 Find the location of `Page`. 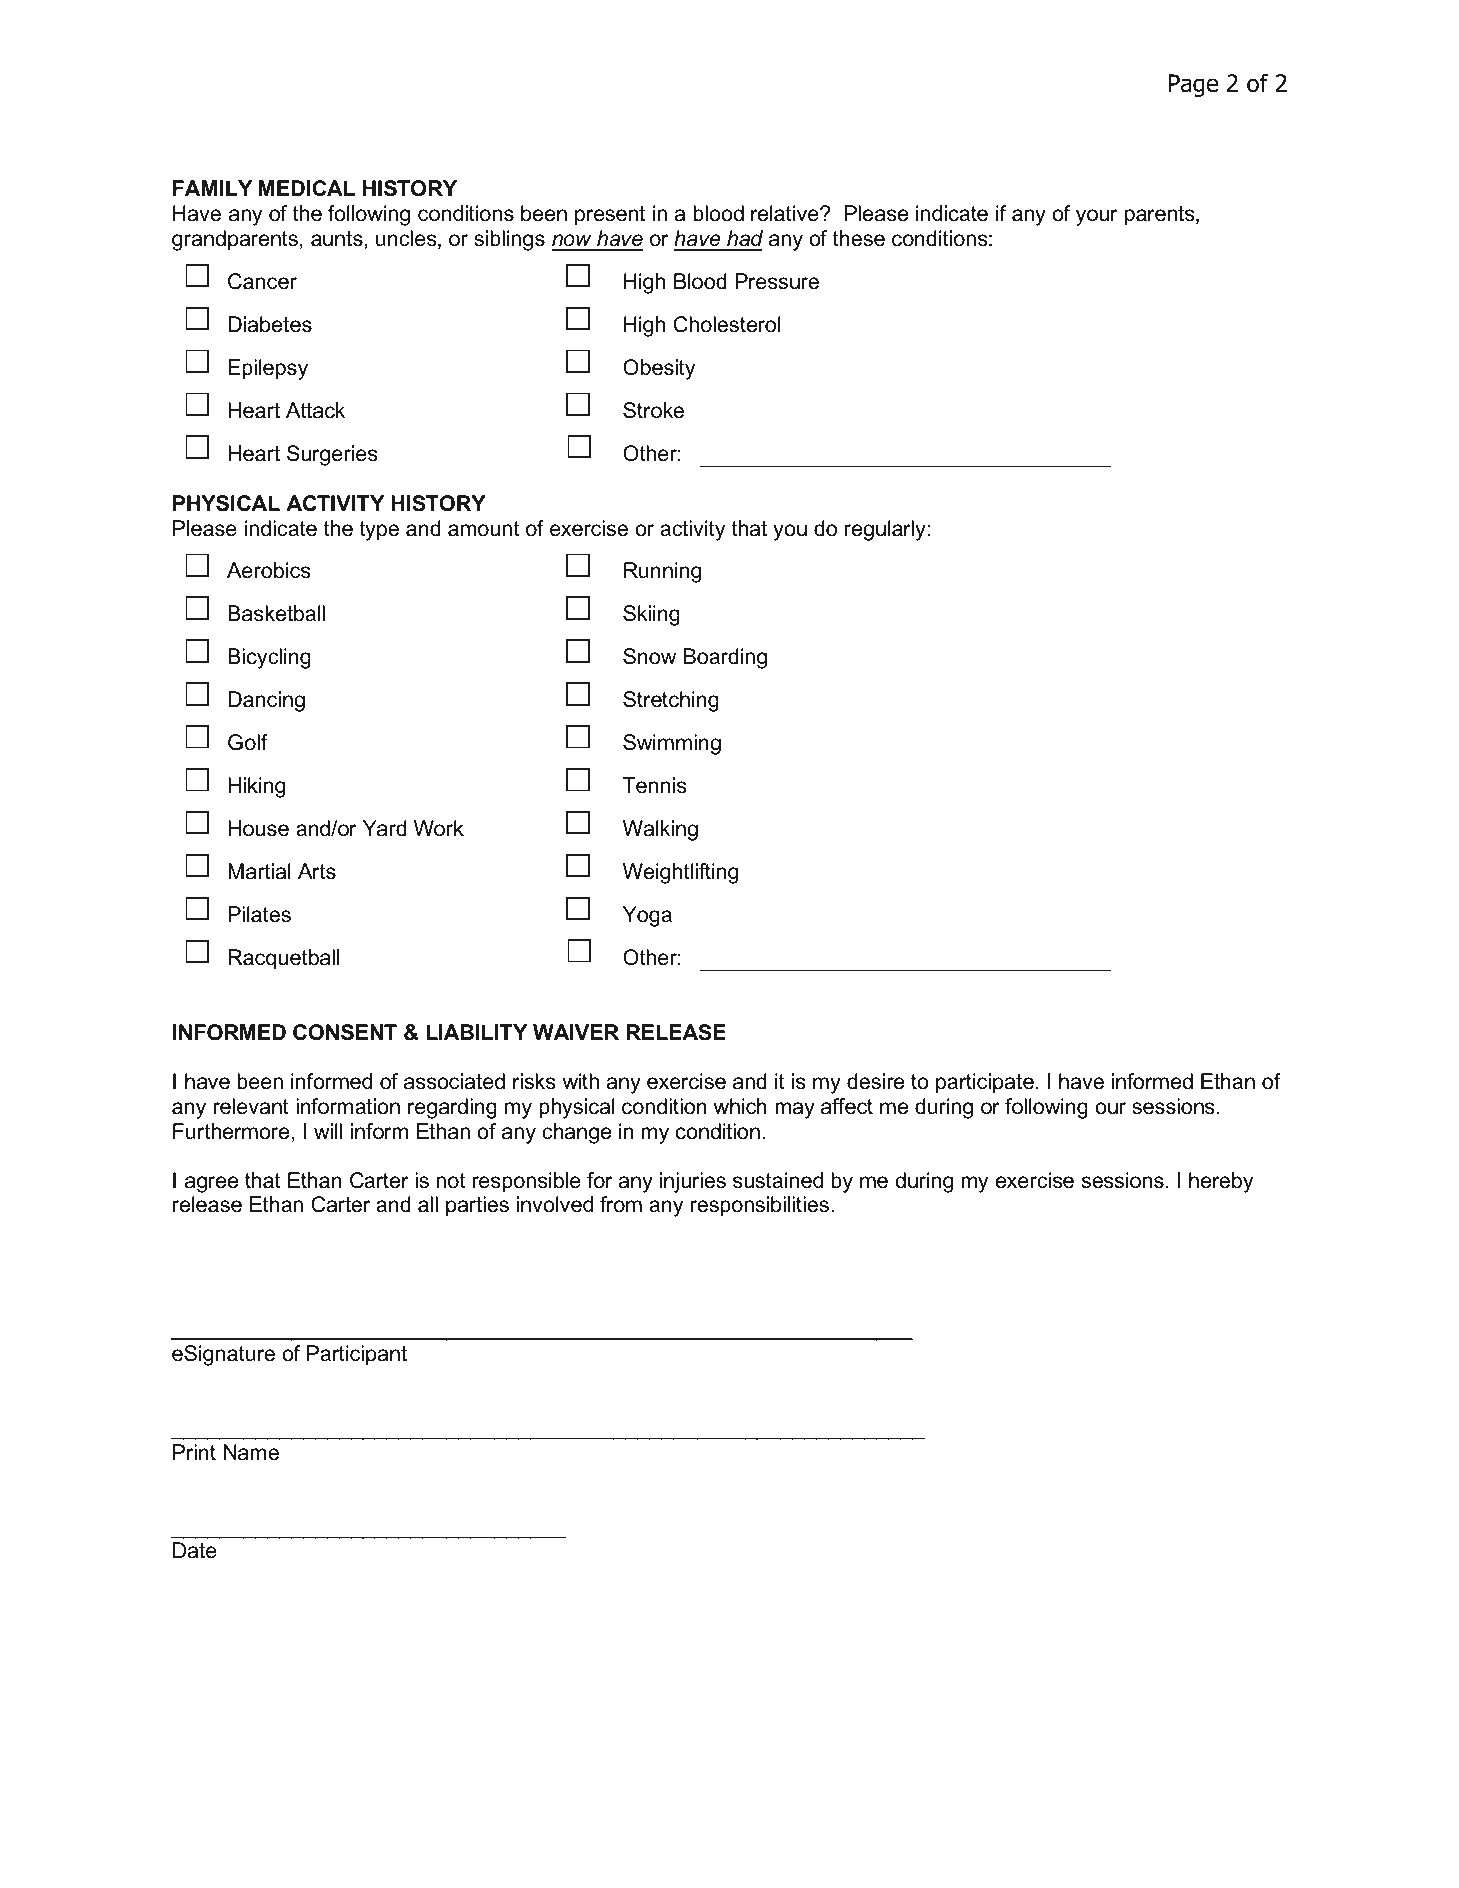

Page is located at coordinates (1193, 85).
